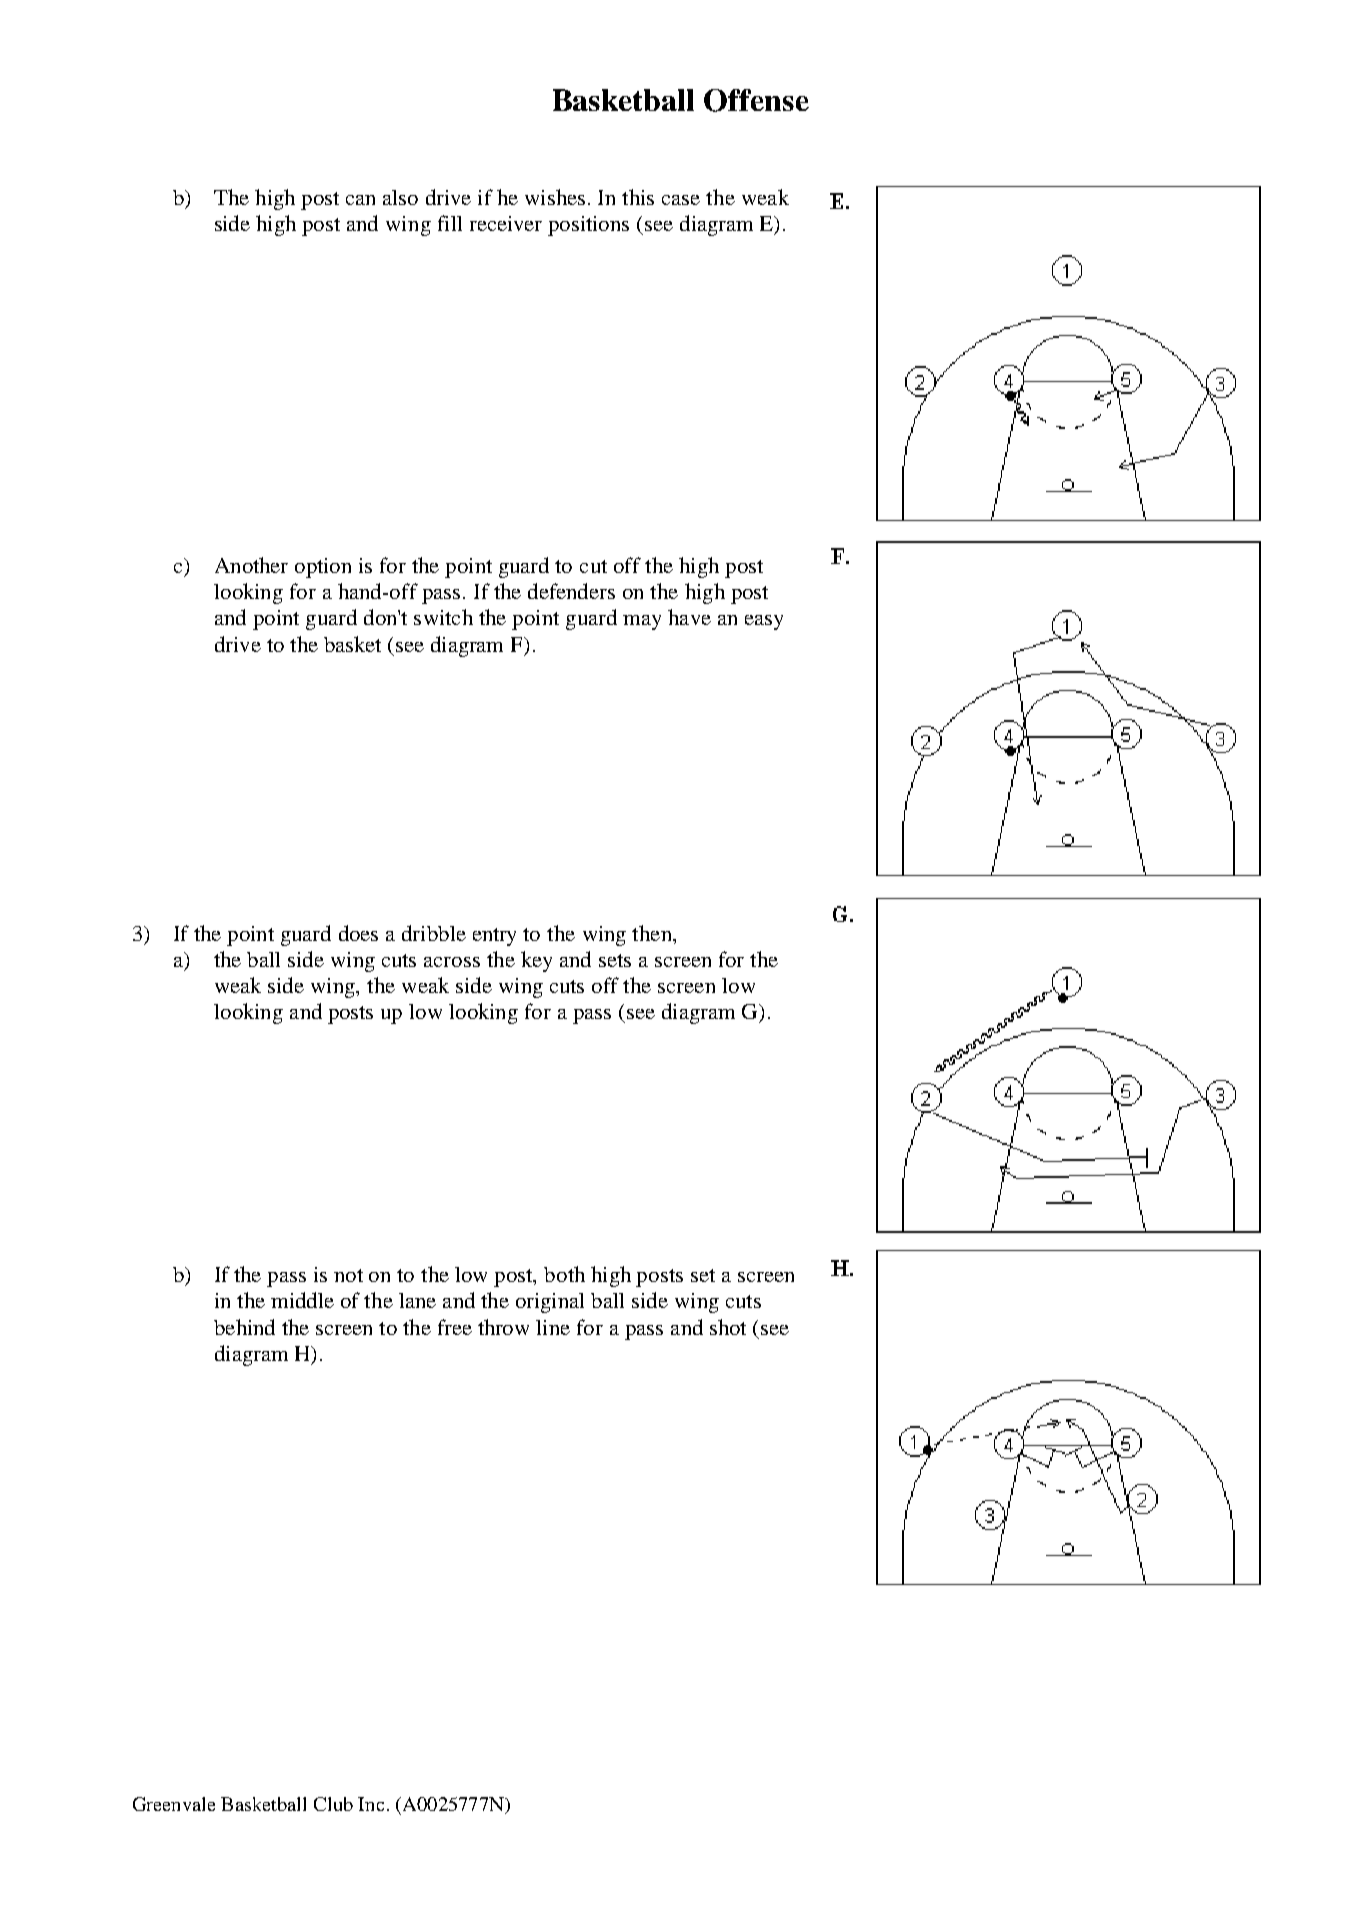 The width and height of the image is (1360, 1924). I want to click on switch, so click(443, 617).
